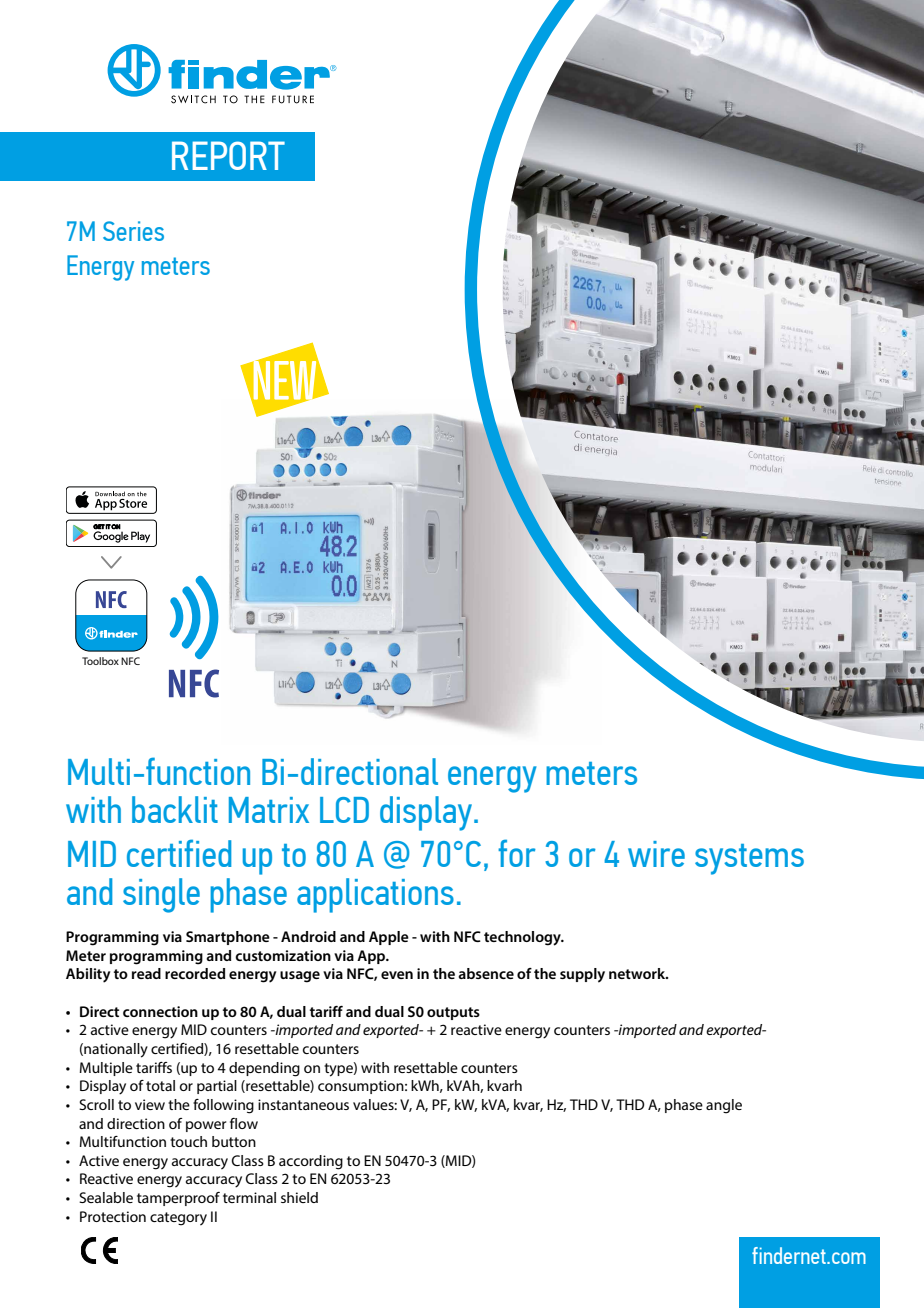 The image size is (924, 1308). Describe the element at coordinates (724, 1106) in the screenshot. I see `angle` at that location.
